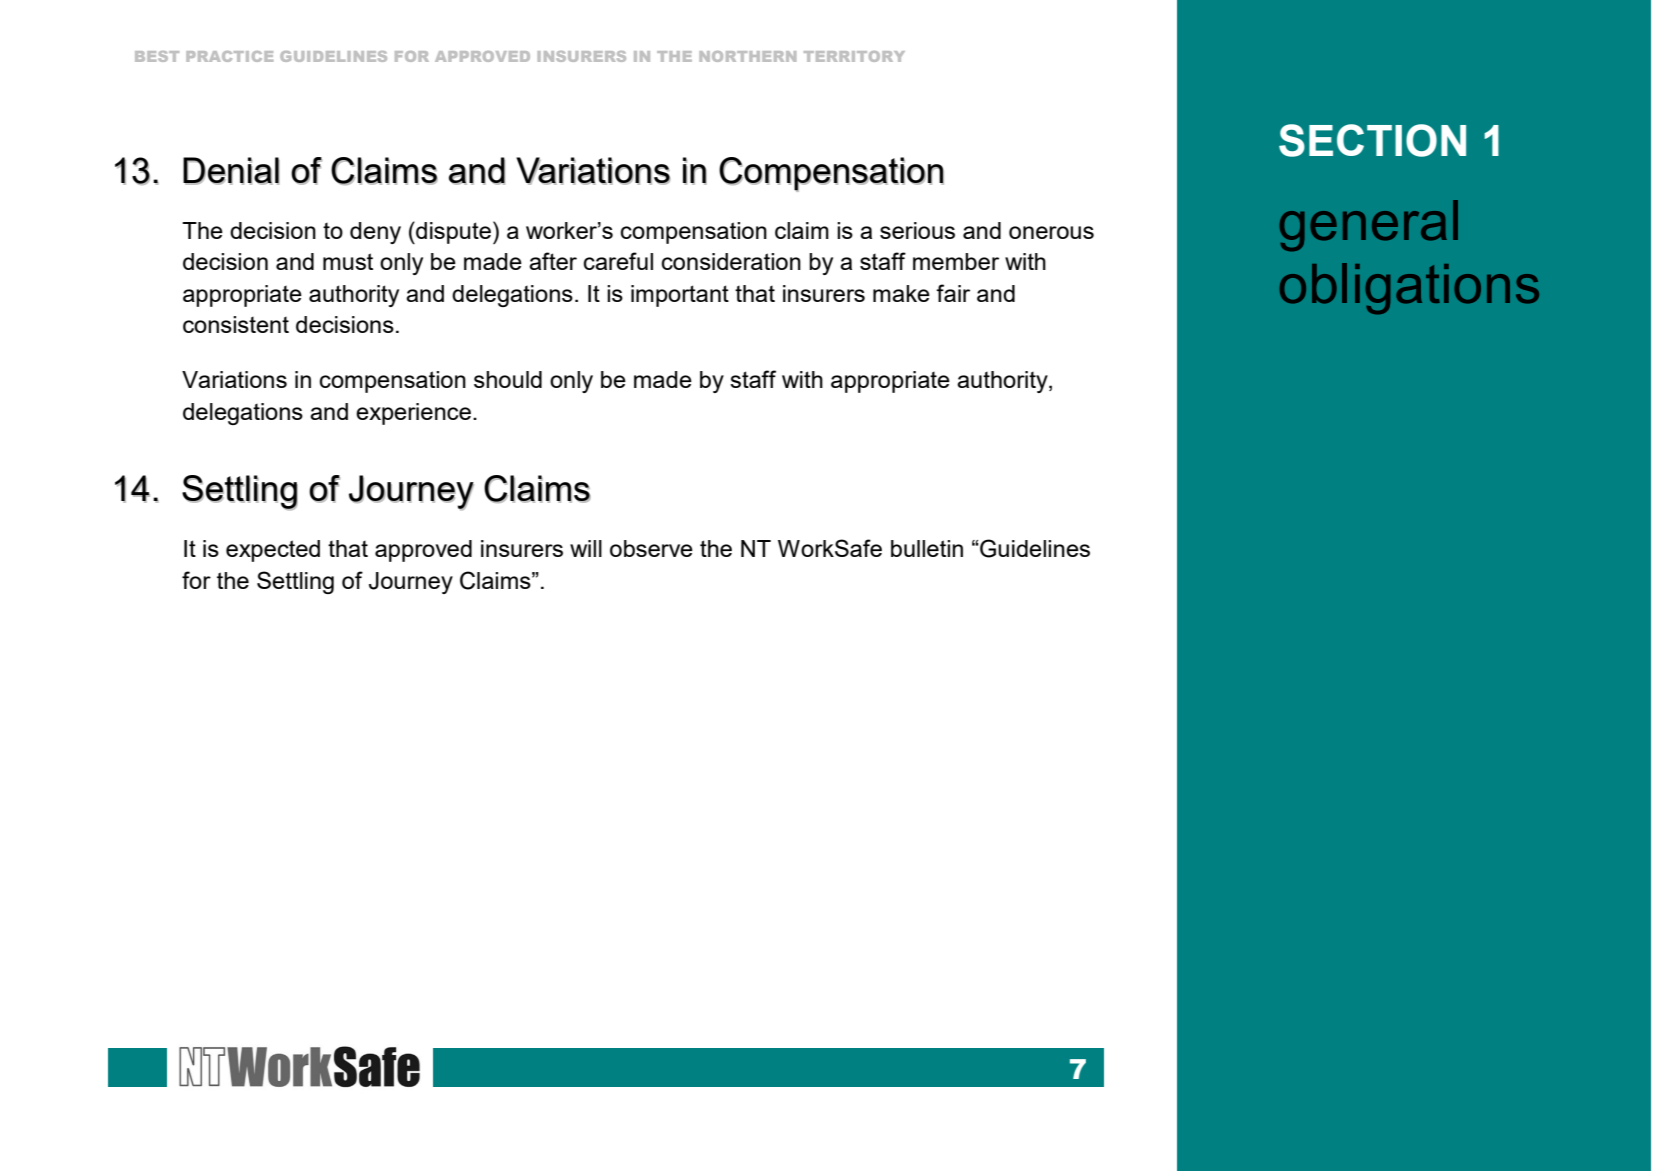 This document has width=1655, height=1171. Describe the element at coordinates (1409, 289) in the document. I see `obligations` at that location.
